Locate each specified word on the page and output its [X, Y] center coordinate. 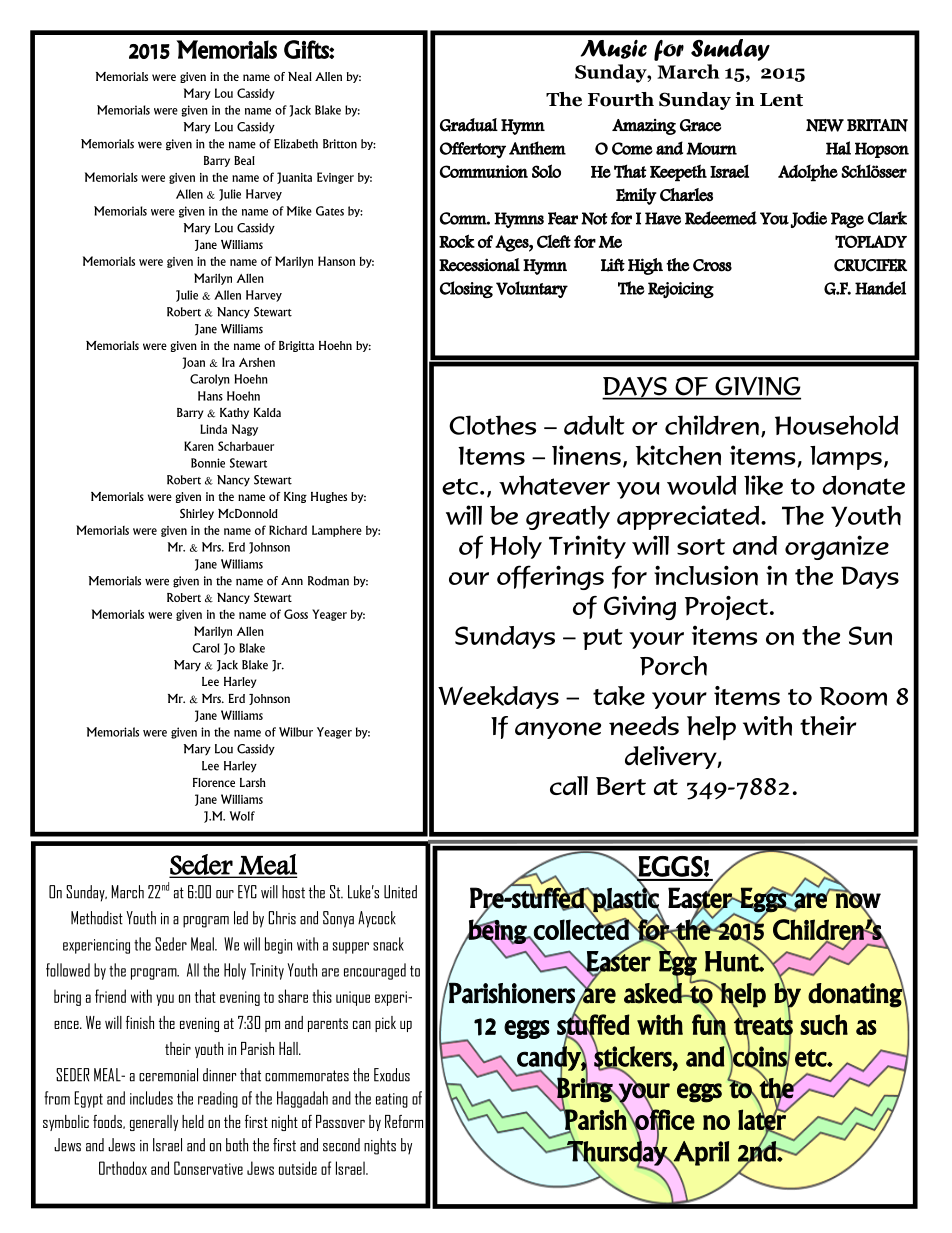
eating [392, 1100]
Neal [300, 76]
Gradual [469, 125]
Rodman [328, 581]
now [857, 900]
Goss [296, 614]
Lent [781, 100]
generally [154, 1123]
